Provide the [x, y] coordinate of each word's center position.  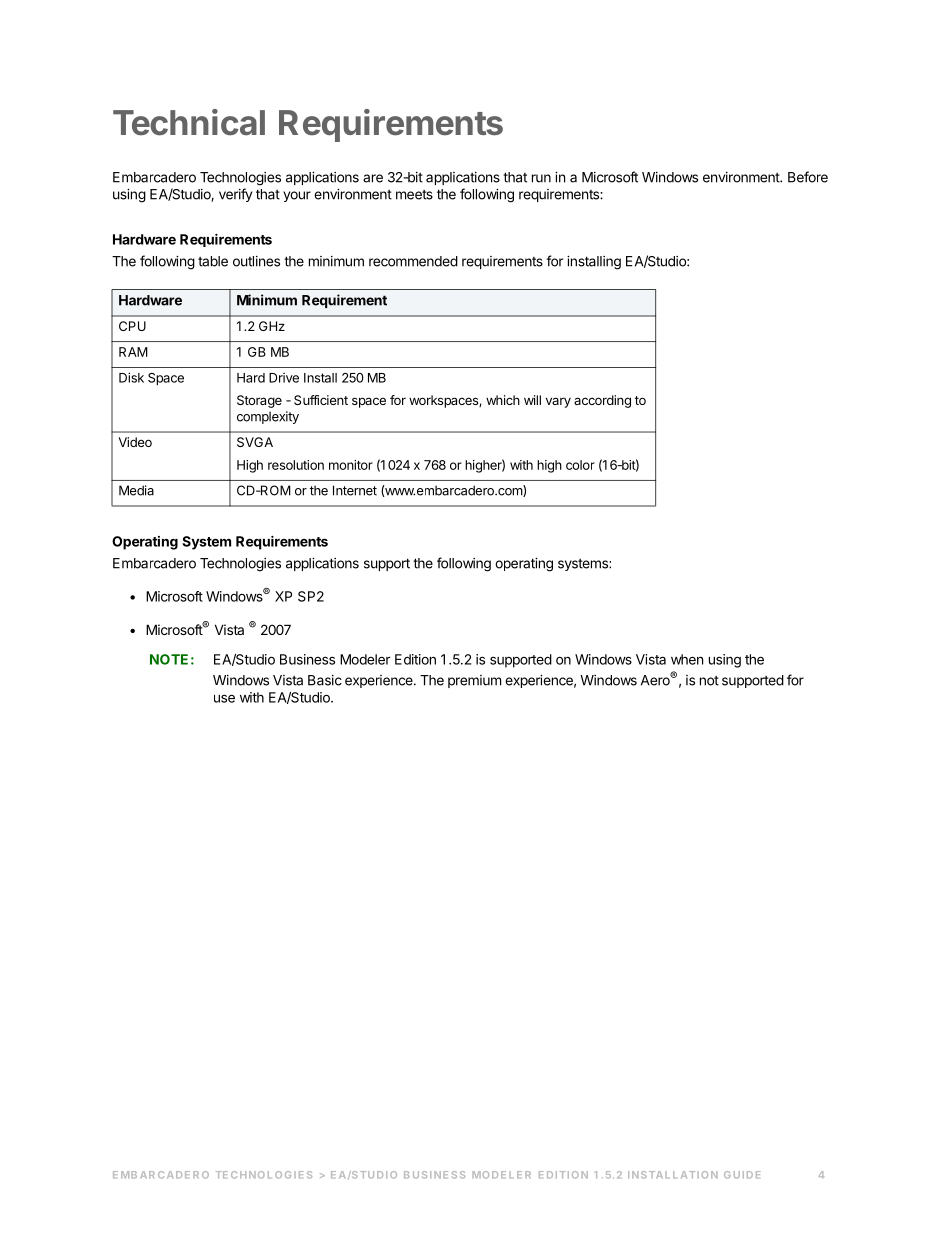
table [213, 261]
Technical [189, 122]
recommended [413, 261]
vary [558, 402]
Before [808, 177]
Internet [355, 490]
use [224, 698]
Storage [259, 401]
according [602, 401]
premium [474, 681]
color [580, 465]
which [503, 400]
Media [136, 490]
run [541, 178]
